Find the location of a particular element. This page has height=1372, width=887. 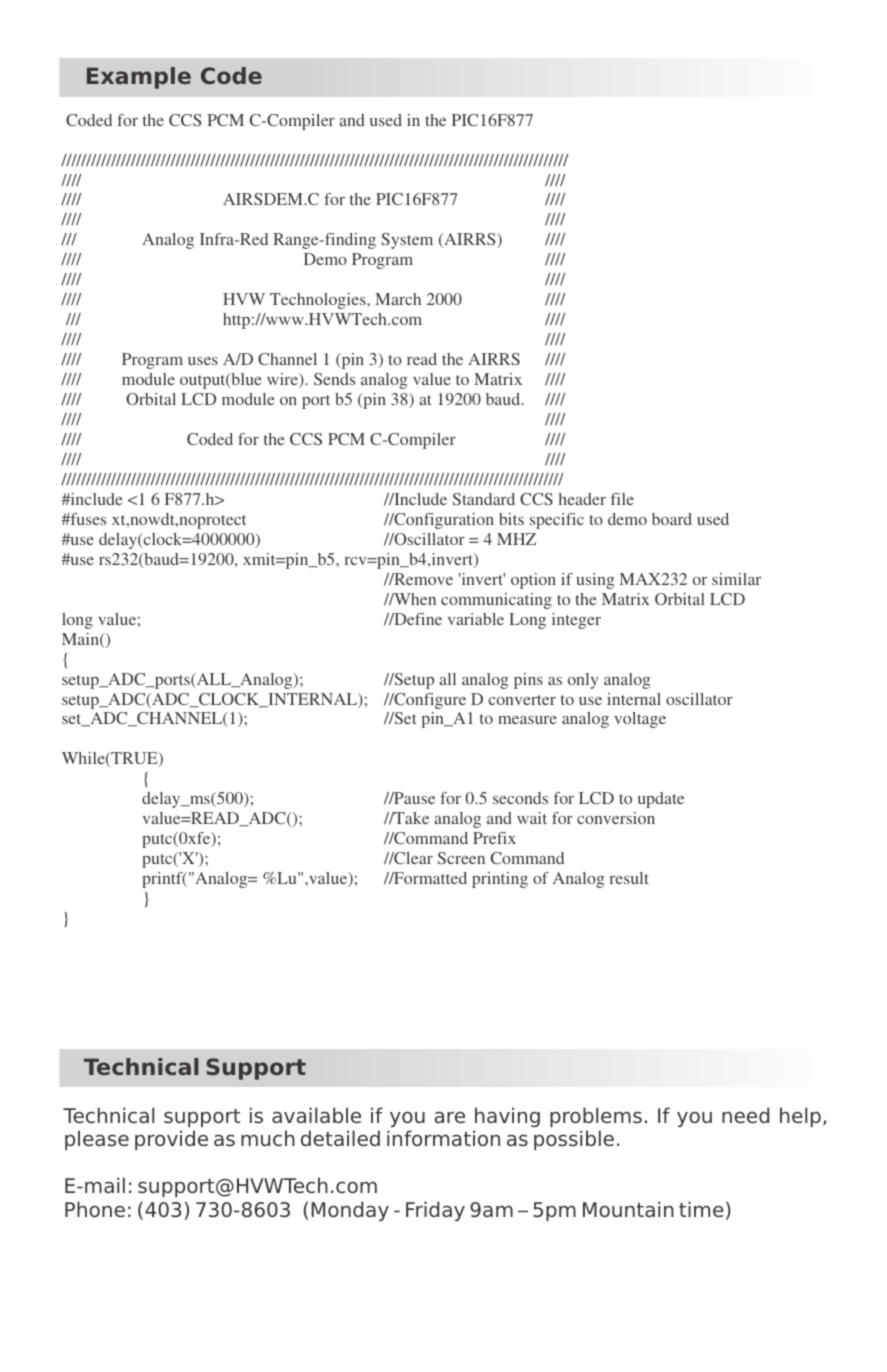

March is located at coordinates (398, 299).
